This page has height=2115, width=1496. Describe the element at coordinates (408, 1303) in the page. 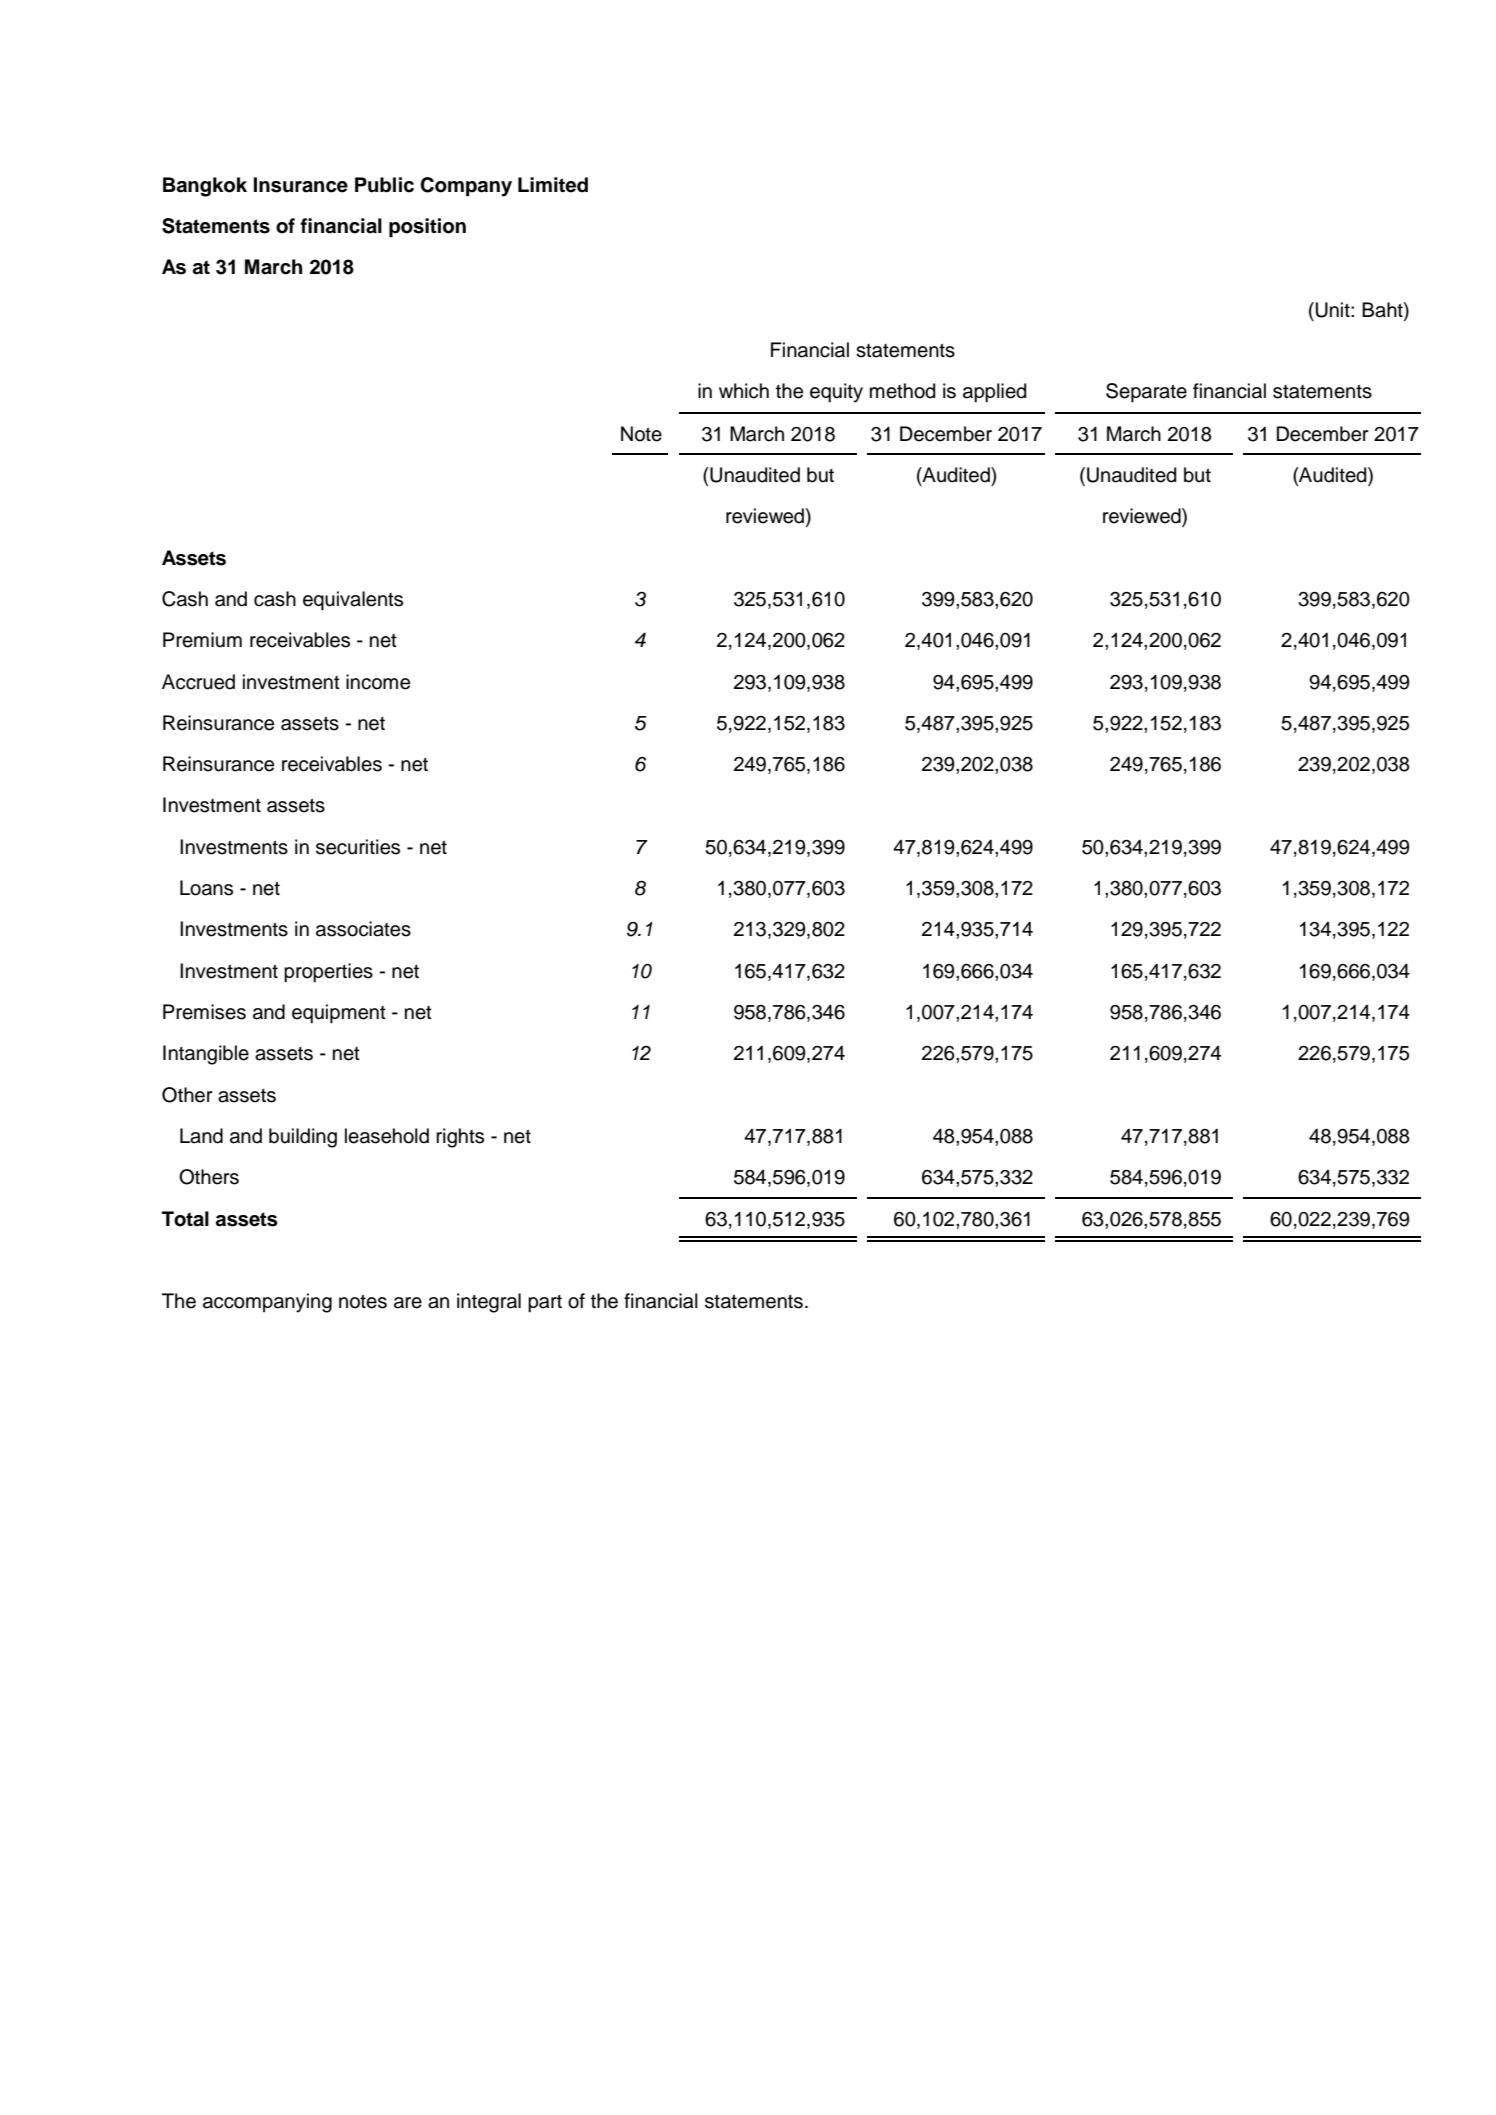

I see `are` at that location.
